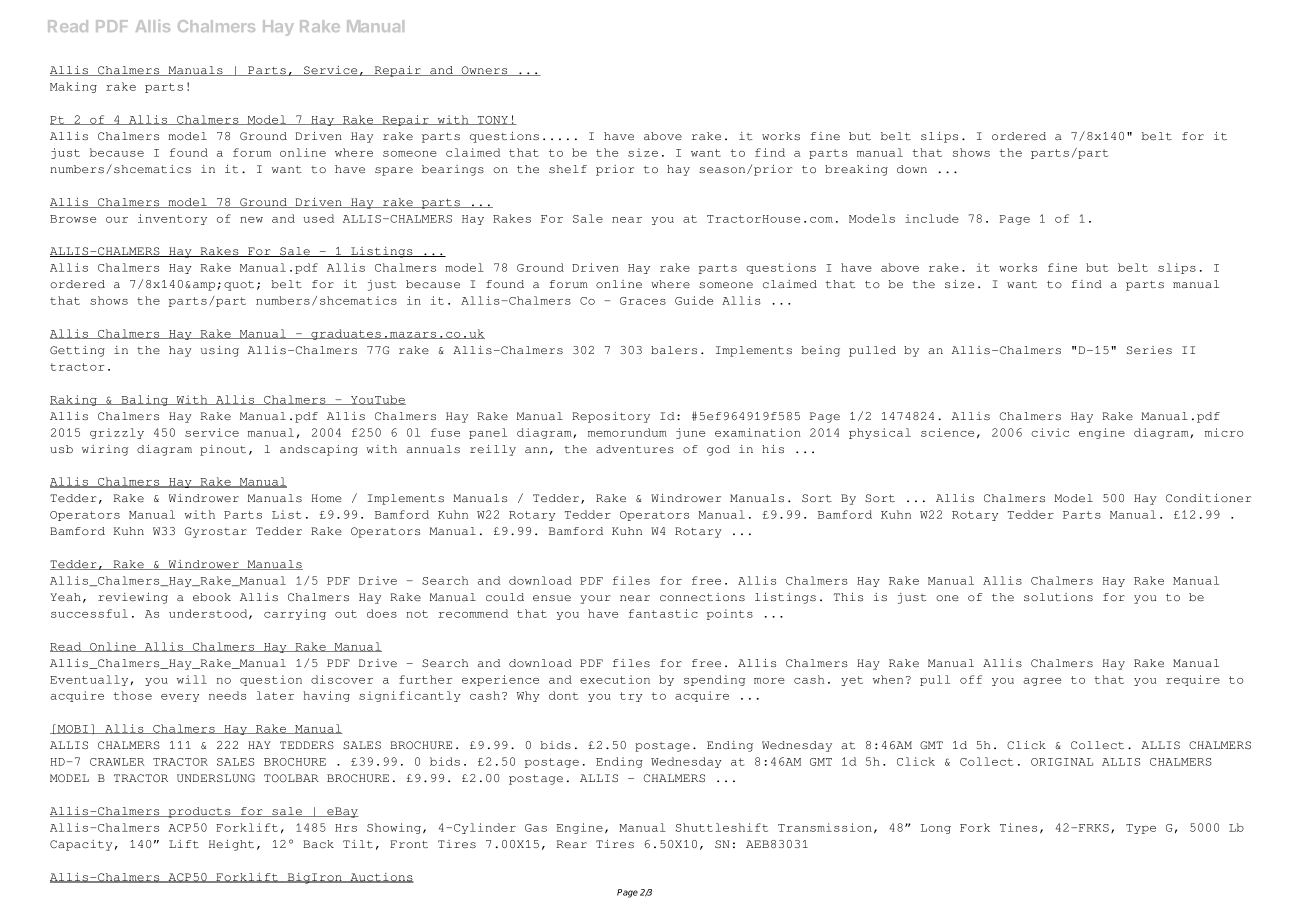 This screenshot has width=1308, height=924. Describe the element at coordinates (192, 679) in the screenshot. I see `will` at that location.
